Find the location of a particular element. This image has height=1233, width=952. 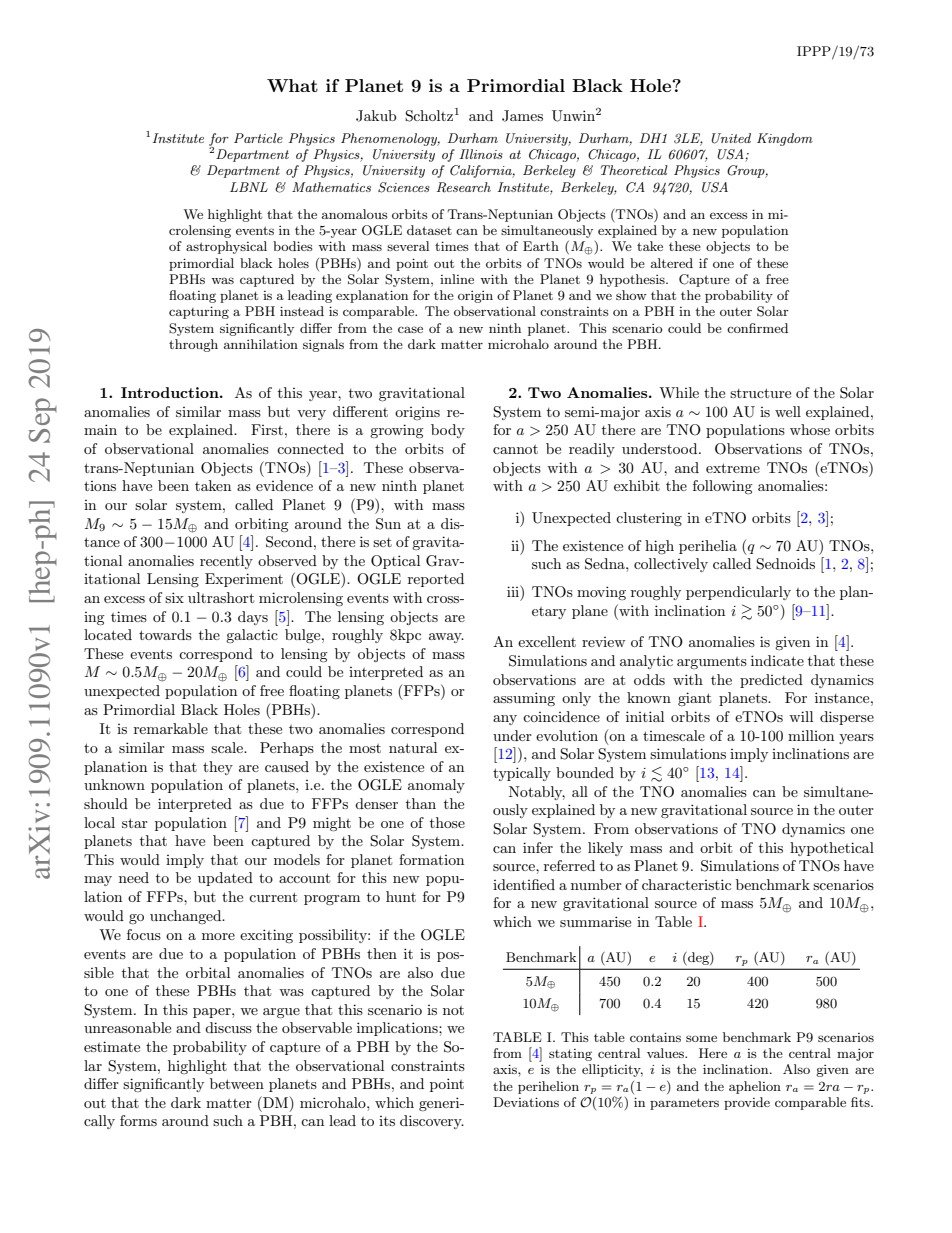

hypothetical is located at coordinates (832, 849).
